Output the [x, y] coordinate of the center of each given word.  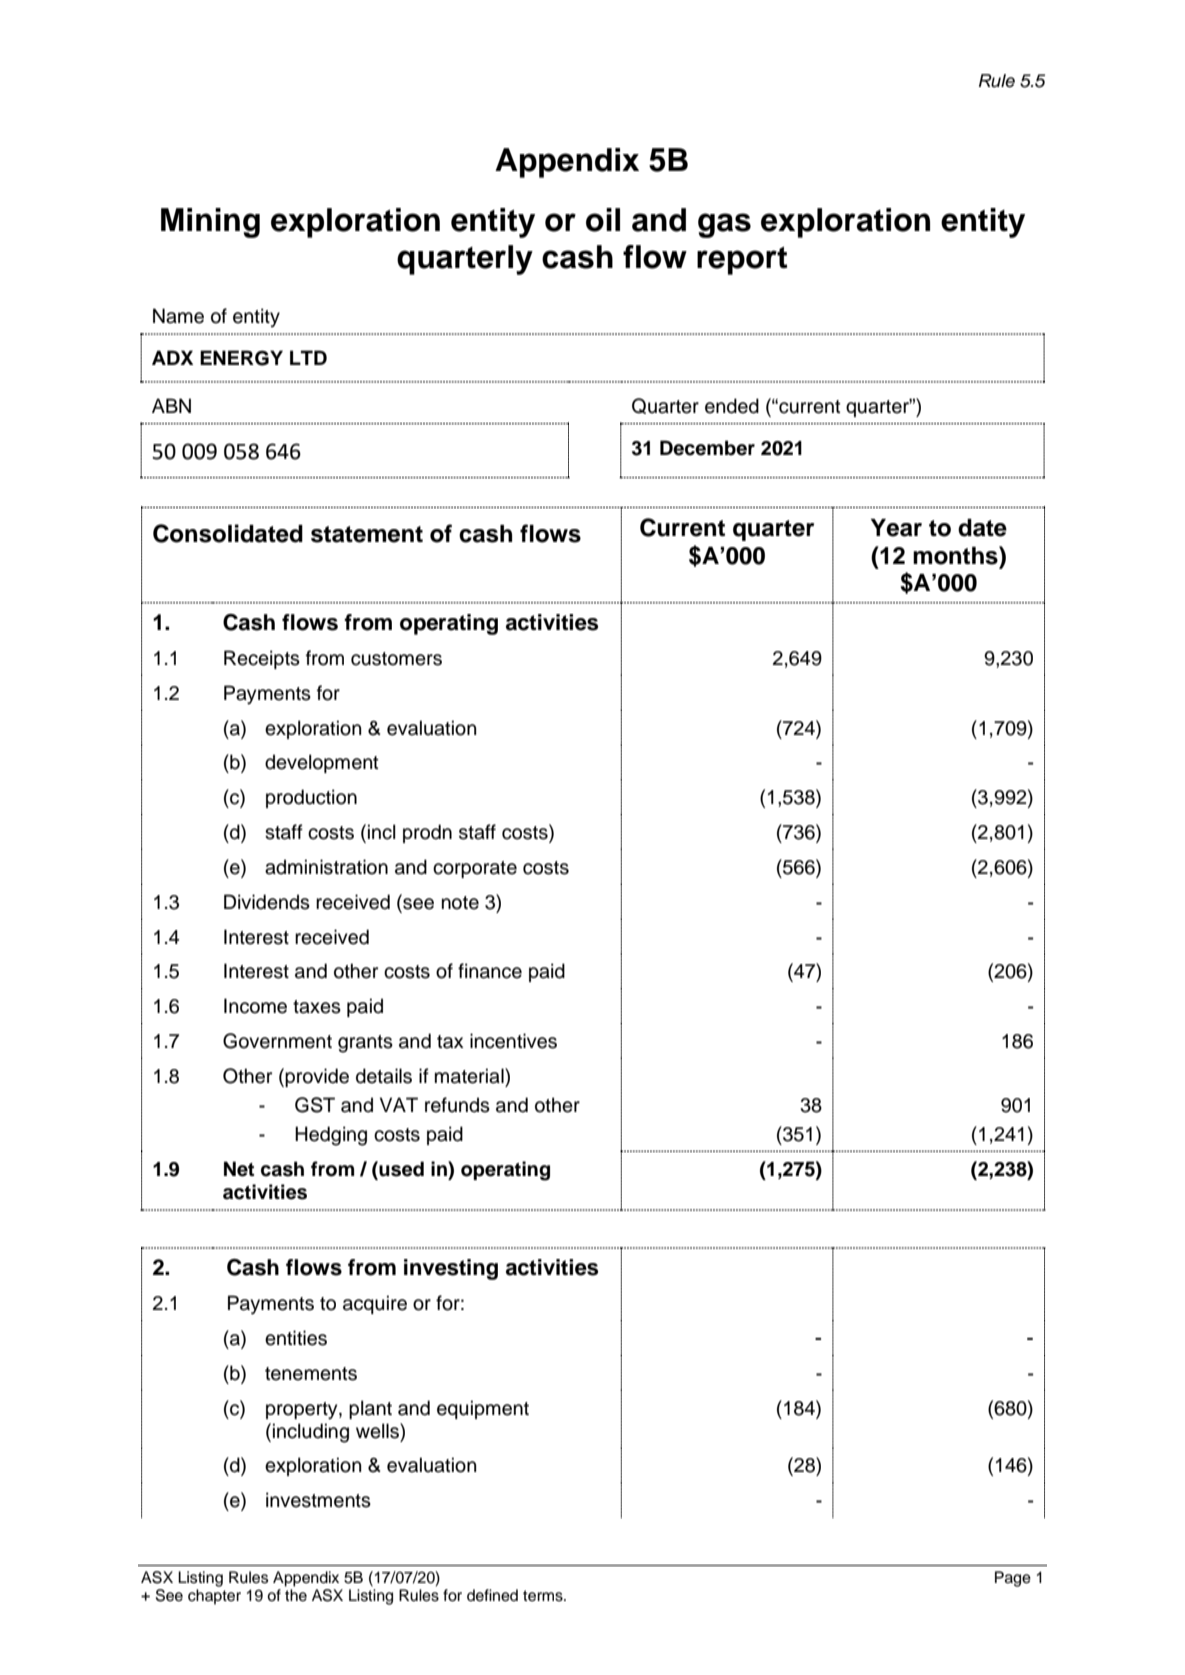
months [956, 555]
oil [603, 220]
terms [544, 1596]
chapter [214, 1597]
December [707, 448]
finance [490, 971]
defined [492, 1595]
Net [239, 1169]
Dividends [267, 902]
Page [1013, 1579]
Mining [210, 223]
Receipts [262, 659]
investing [451, 1269]
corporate [475, 869]
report [742, 261]
